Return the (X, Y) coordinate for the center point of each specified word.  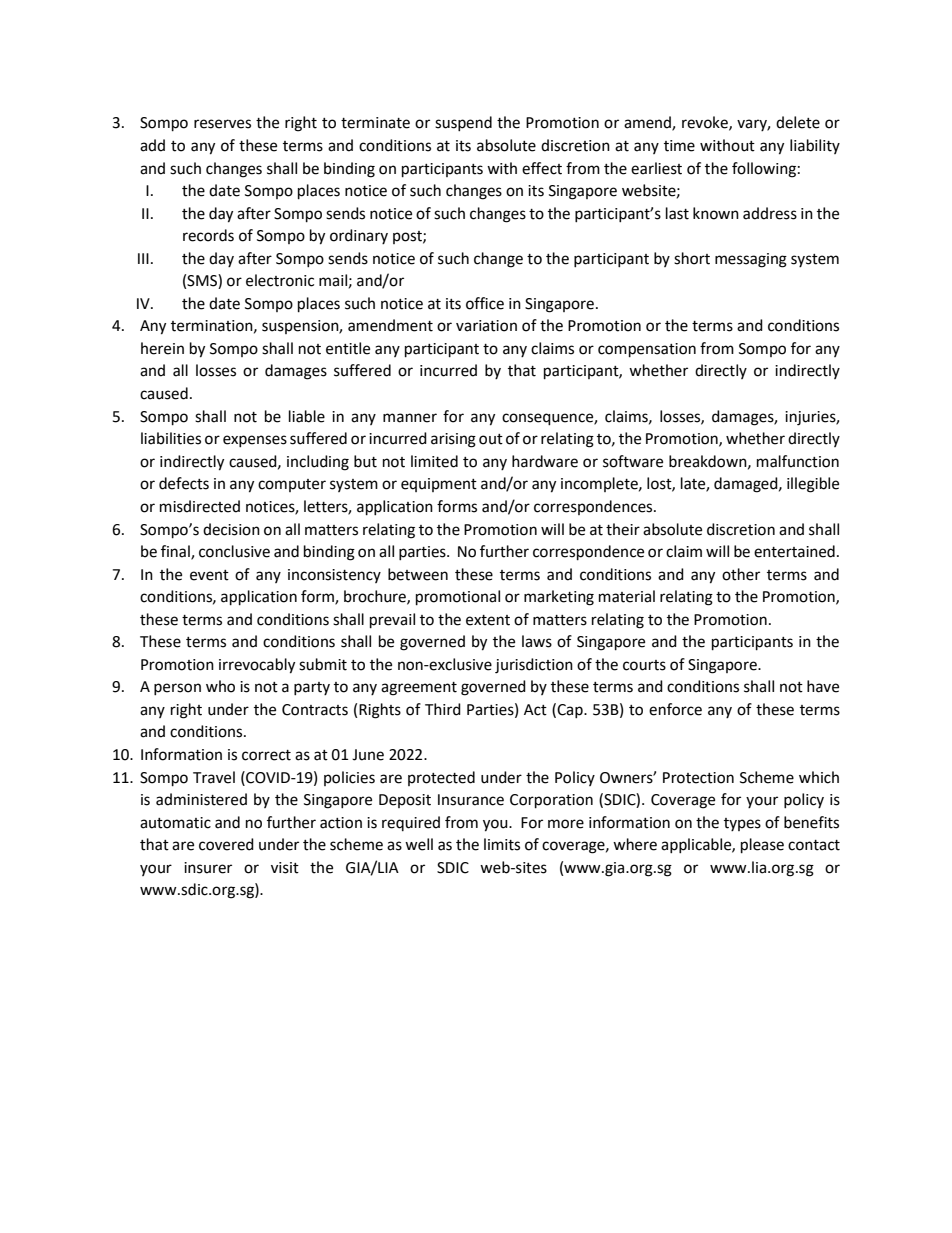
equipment (439, 485)
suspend (463, 123)
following (764, 170)
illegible (813, 485)
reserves (222, 124)
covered (226, 844)
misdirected (200, 506)
